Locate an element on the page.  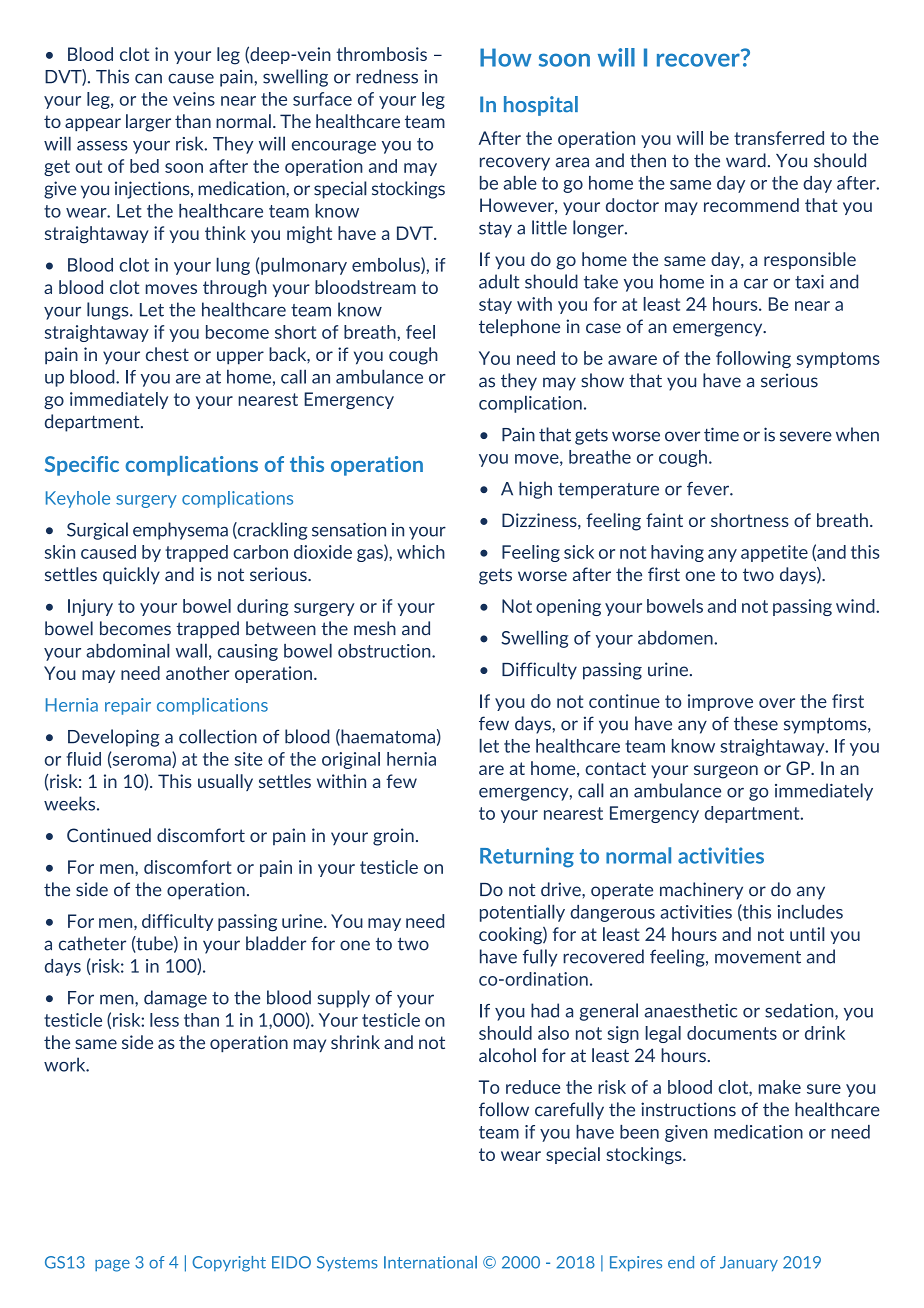
damage is located at coordinates (175, 999).
